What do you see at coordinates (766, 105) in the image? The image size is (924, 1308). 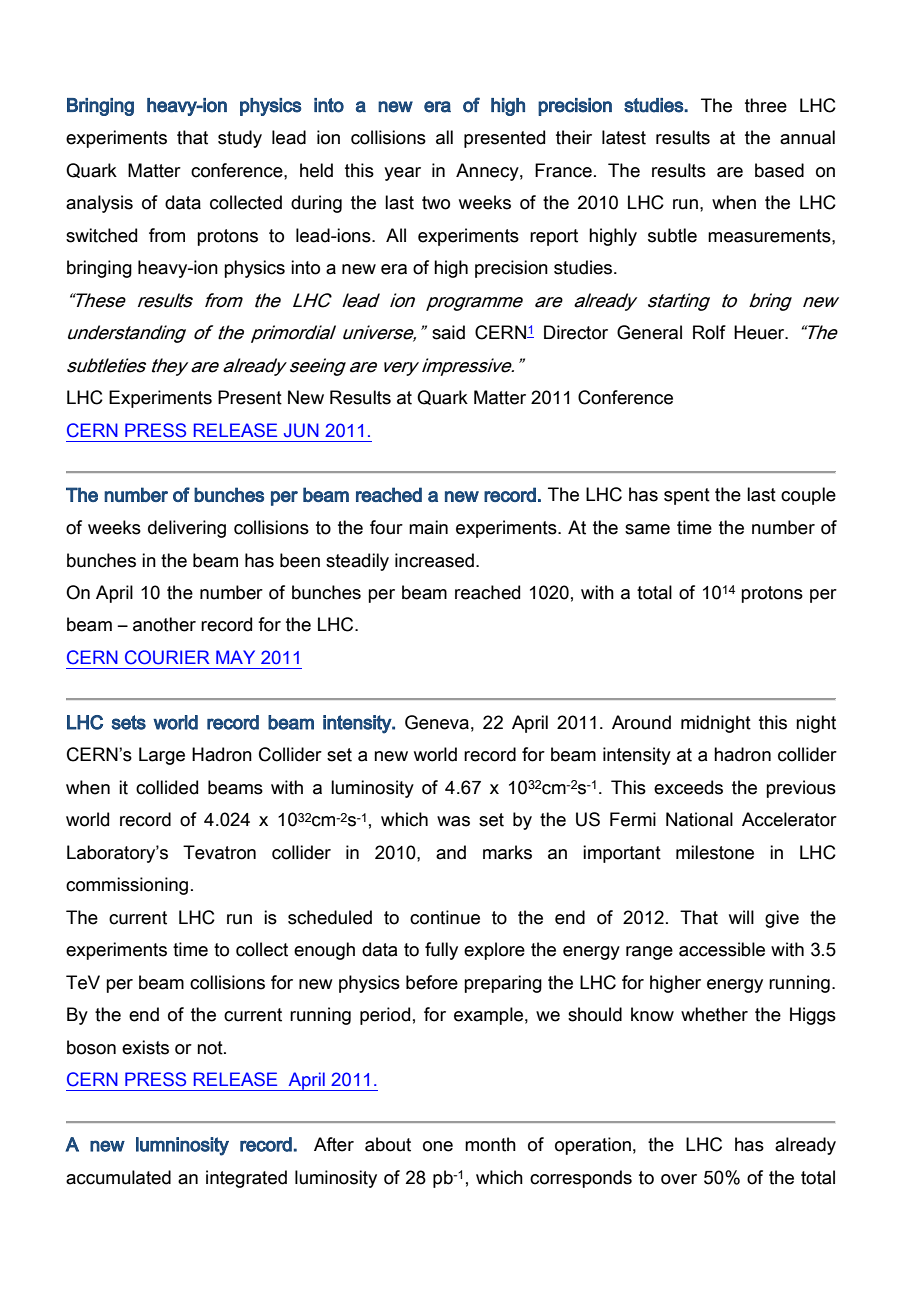 I see `three` at bounding box center [766, 105].
